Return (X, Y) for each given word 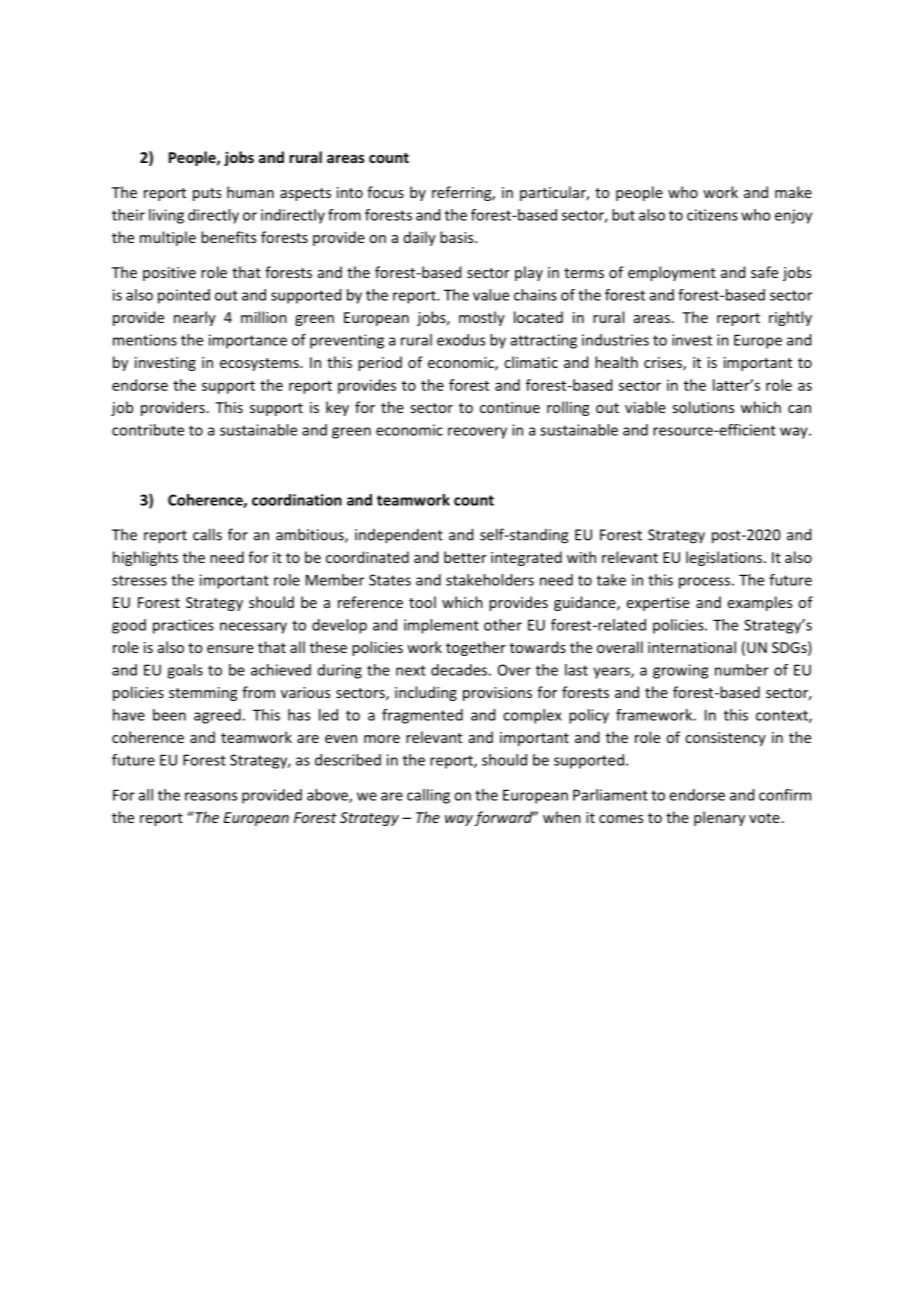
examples (760, 603)
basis (458, 237)
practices (183, 626)
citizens (712, 215)
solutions (703, 407)
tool (422, 602)
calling (428, 796)
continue (510, 407)
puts (207, 194)
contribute (148, 430)
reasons (211, 796)
